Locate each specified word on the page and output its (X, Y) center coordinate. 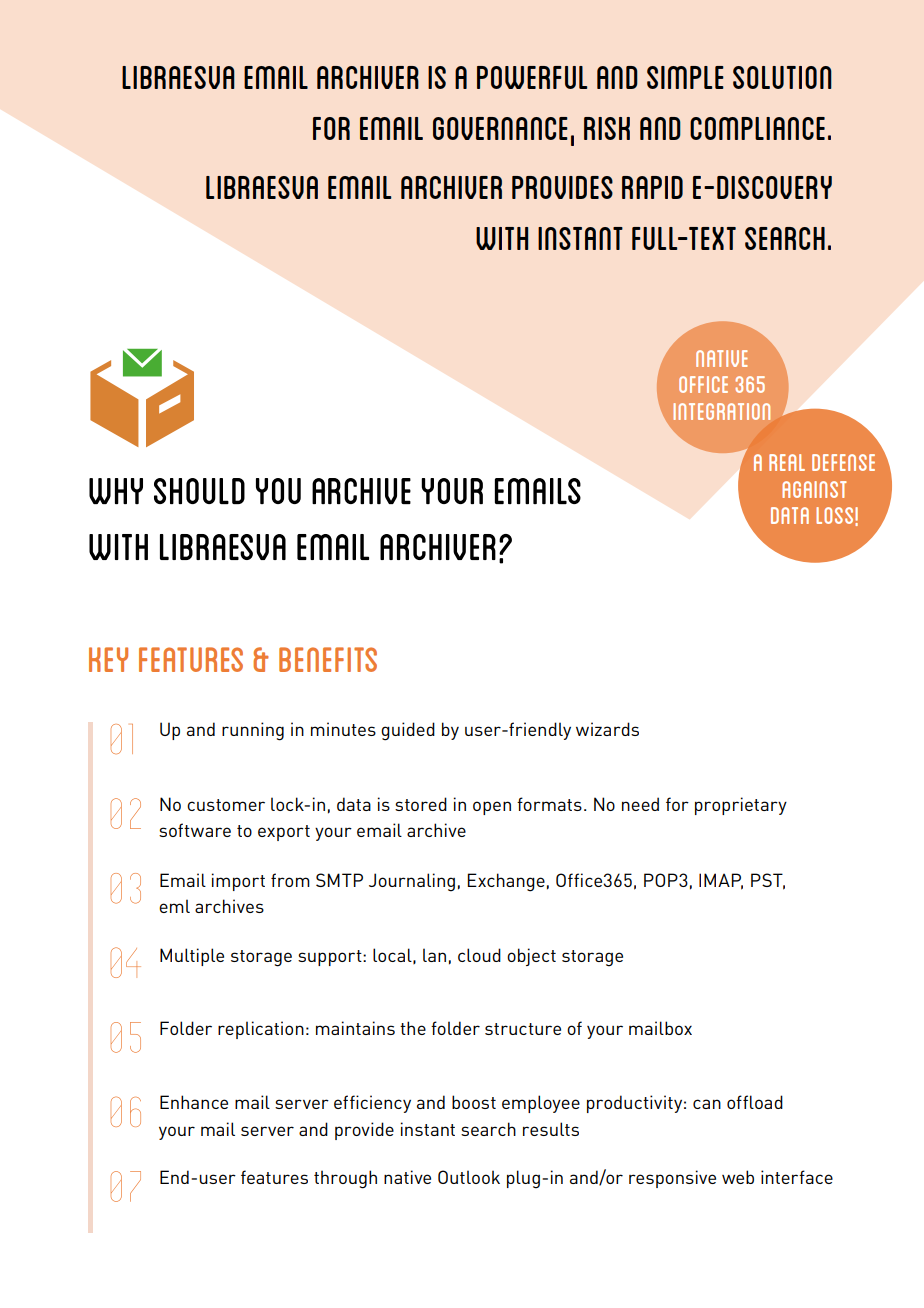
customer (226, 805)
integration (721, 411)
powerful (532, 77)
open (492, 808)
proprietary (741, 806)
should (199, 491)
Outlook (469, 1177)
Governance (500, 128)
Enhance (194, 1102)
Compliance (757, 128)
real (787, 462)
